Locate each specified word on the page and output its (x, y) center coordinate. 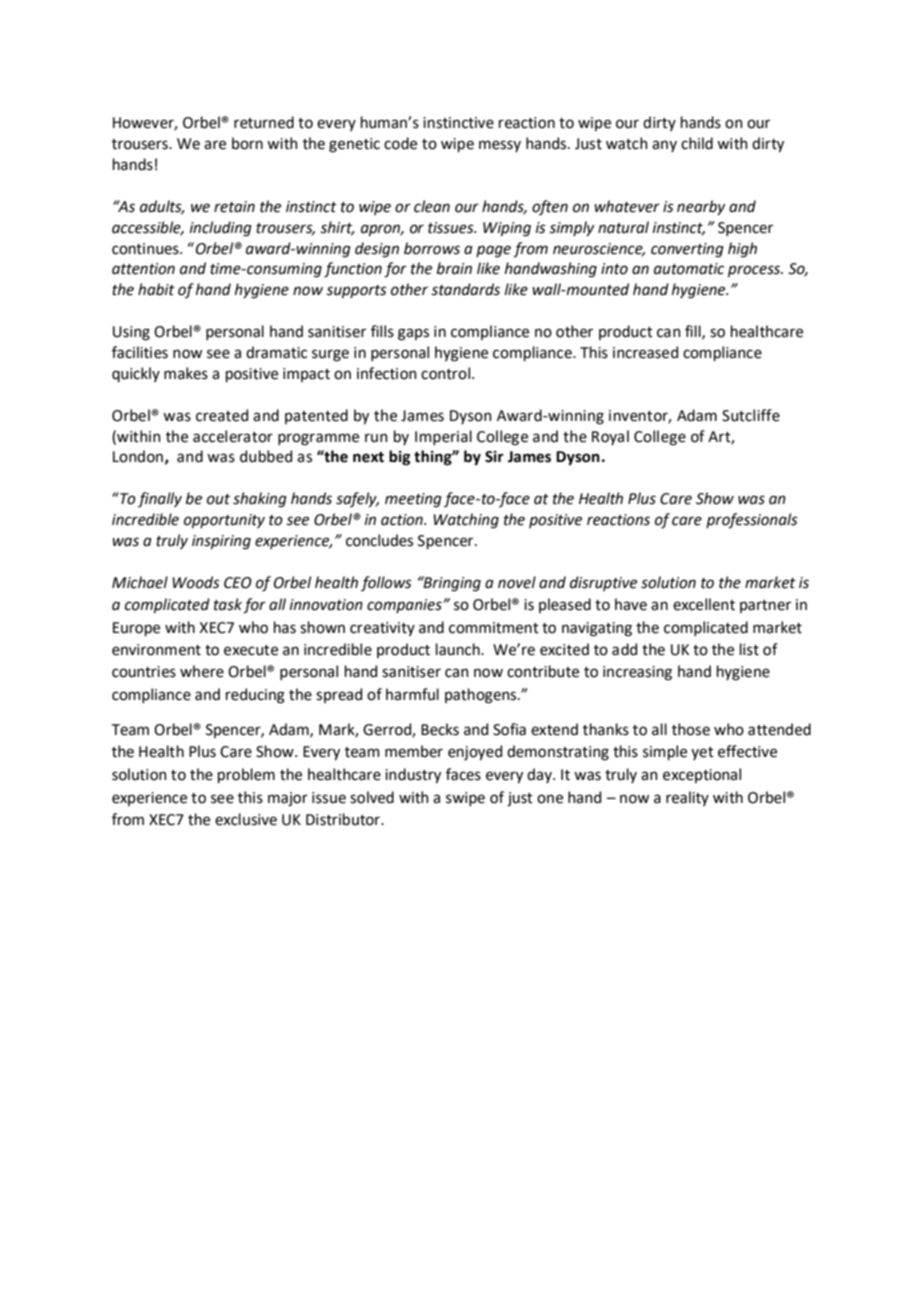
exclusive (246, 819)
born (247, 143)
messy (500, 146)
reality (687, 798)
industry (413, 775)
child (697, 143)
